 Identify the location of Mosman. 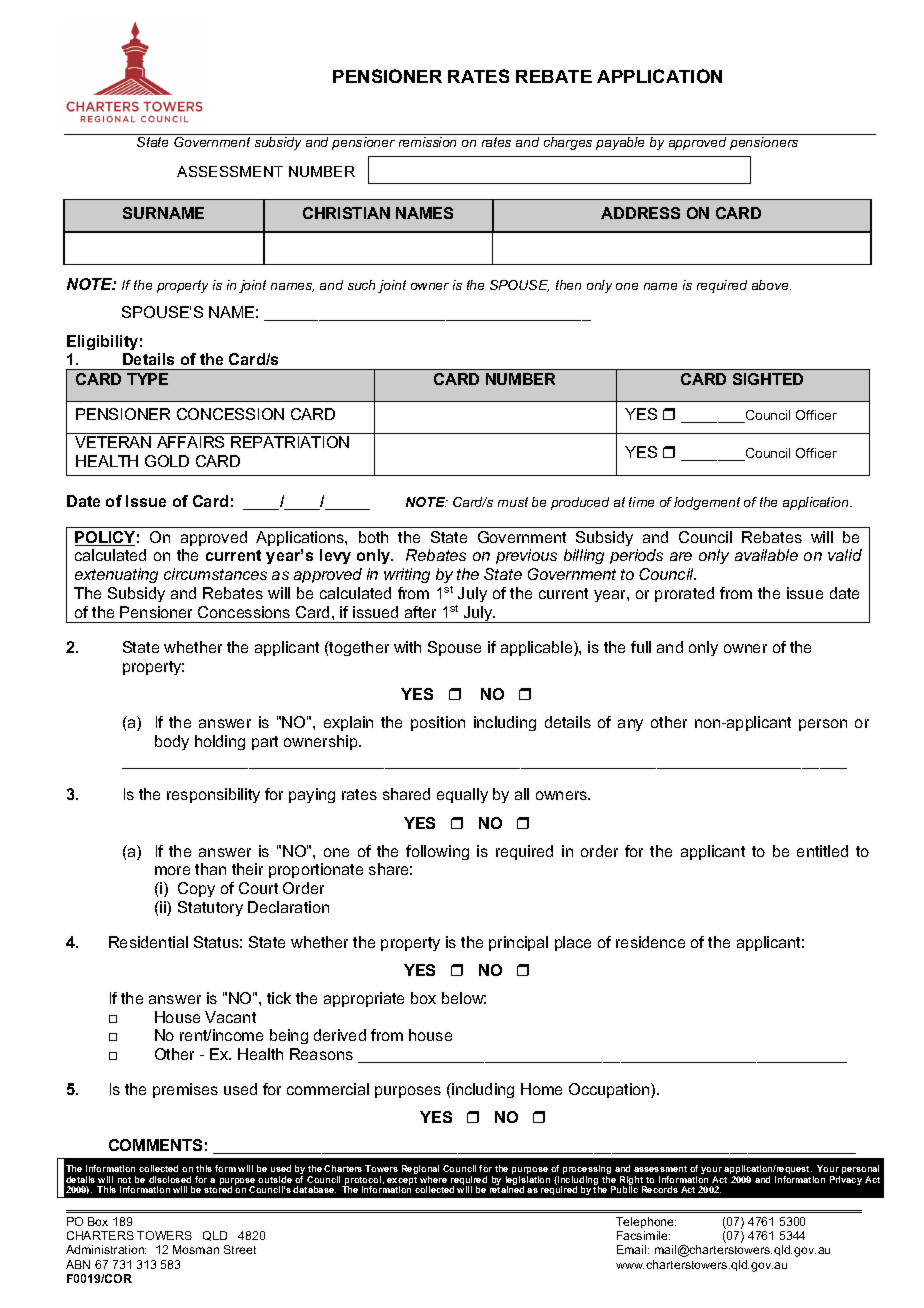
(196, 1249).
